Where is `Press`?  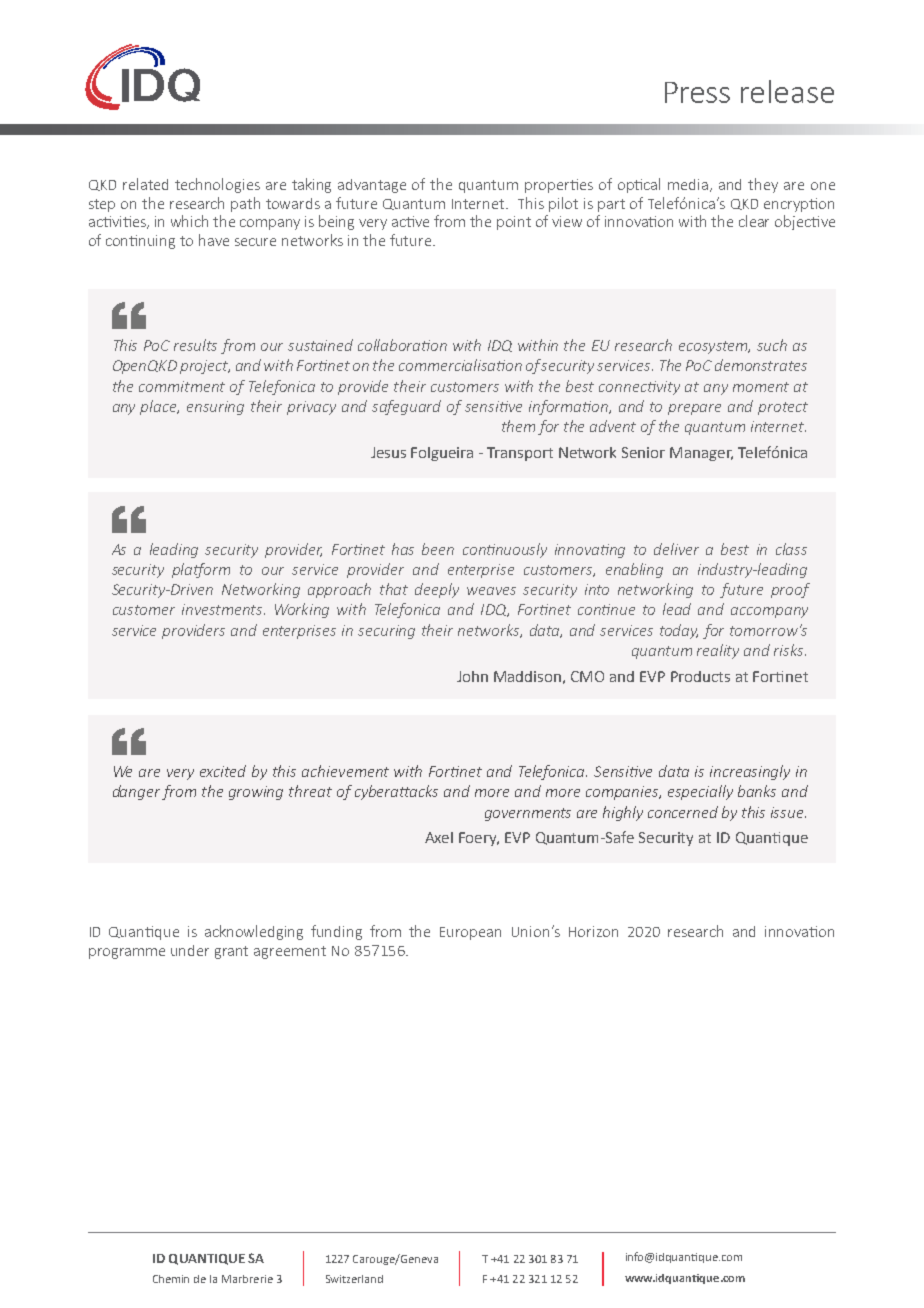 Press is located at coordinates (697, 92).
